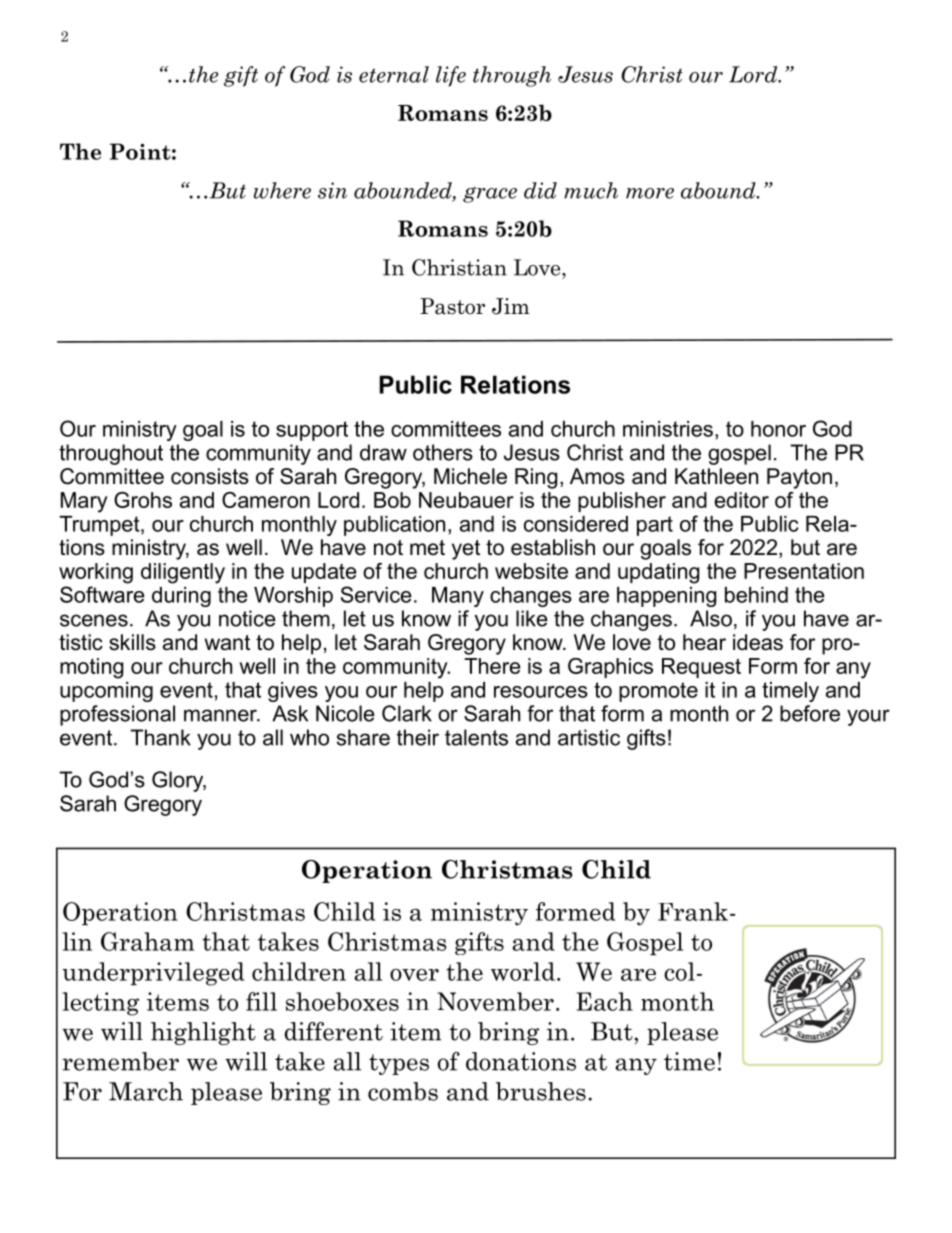 This screenshot has height=1233, width=952. I want to click on where, so click(282, 190).
